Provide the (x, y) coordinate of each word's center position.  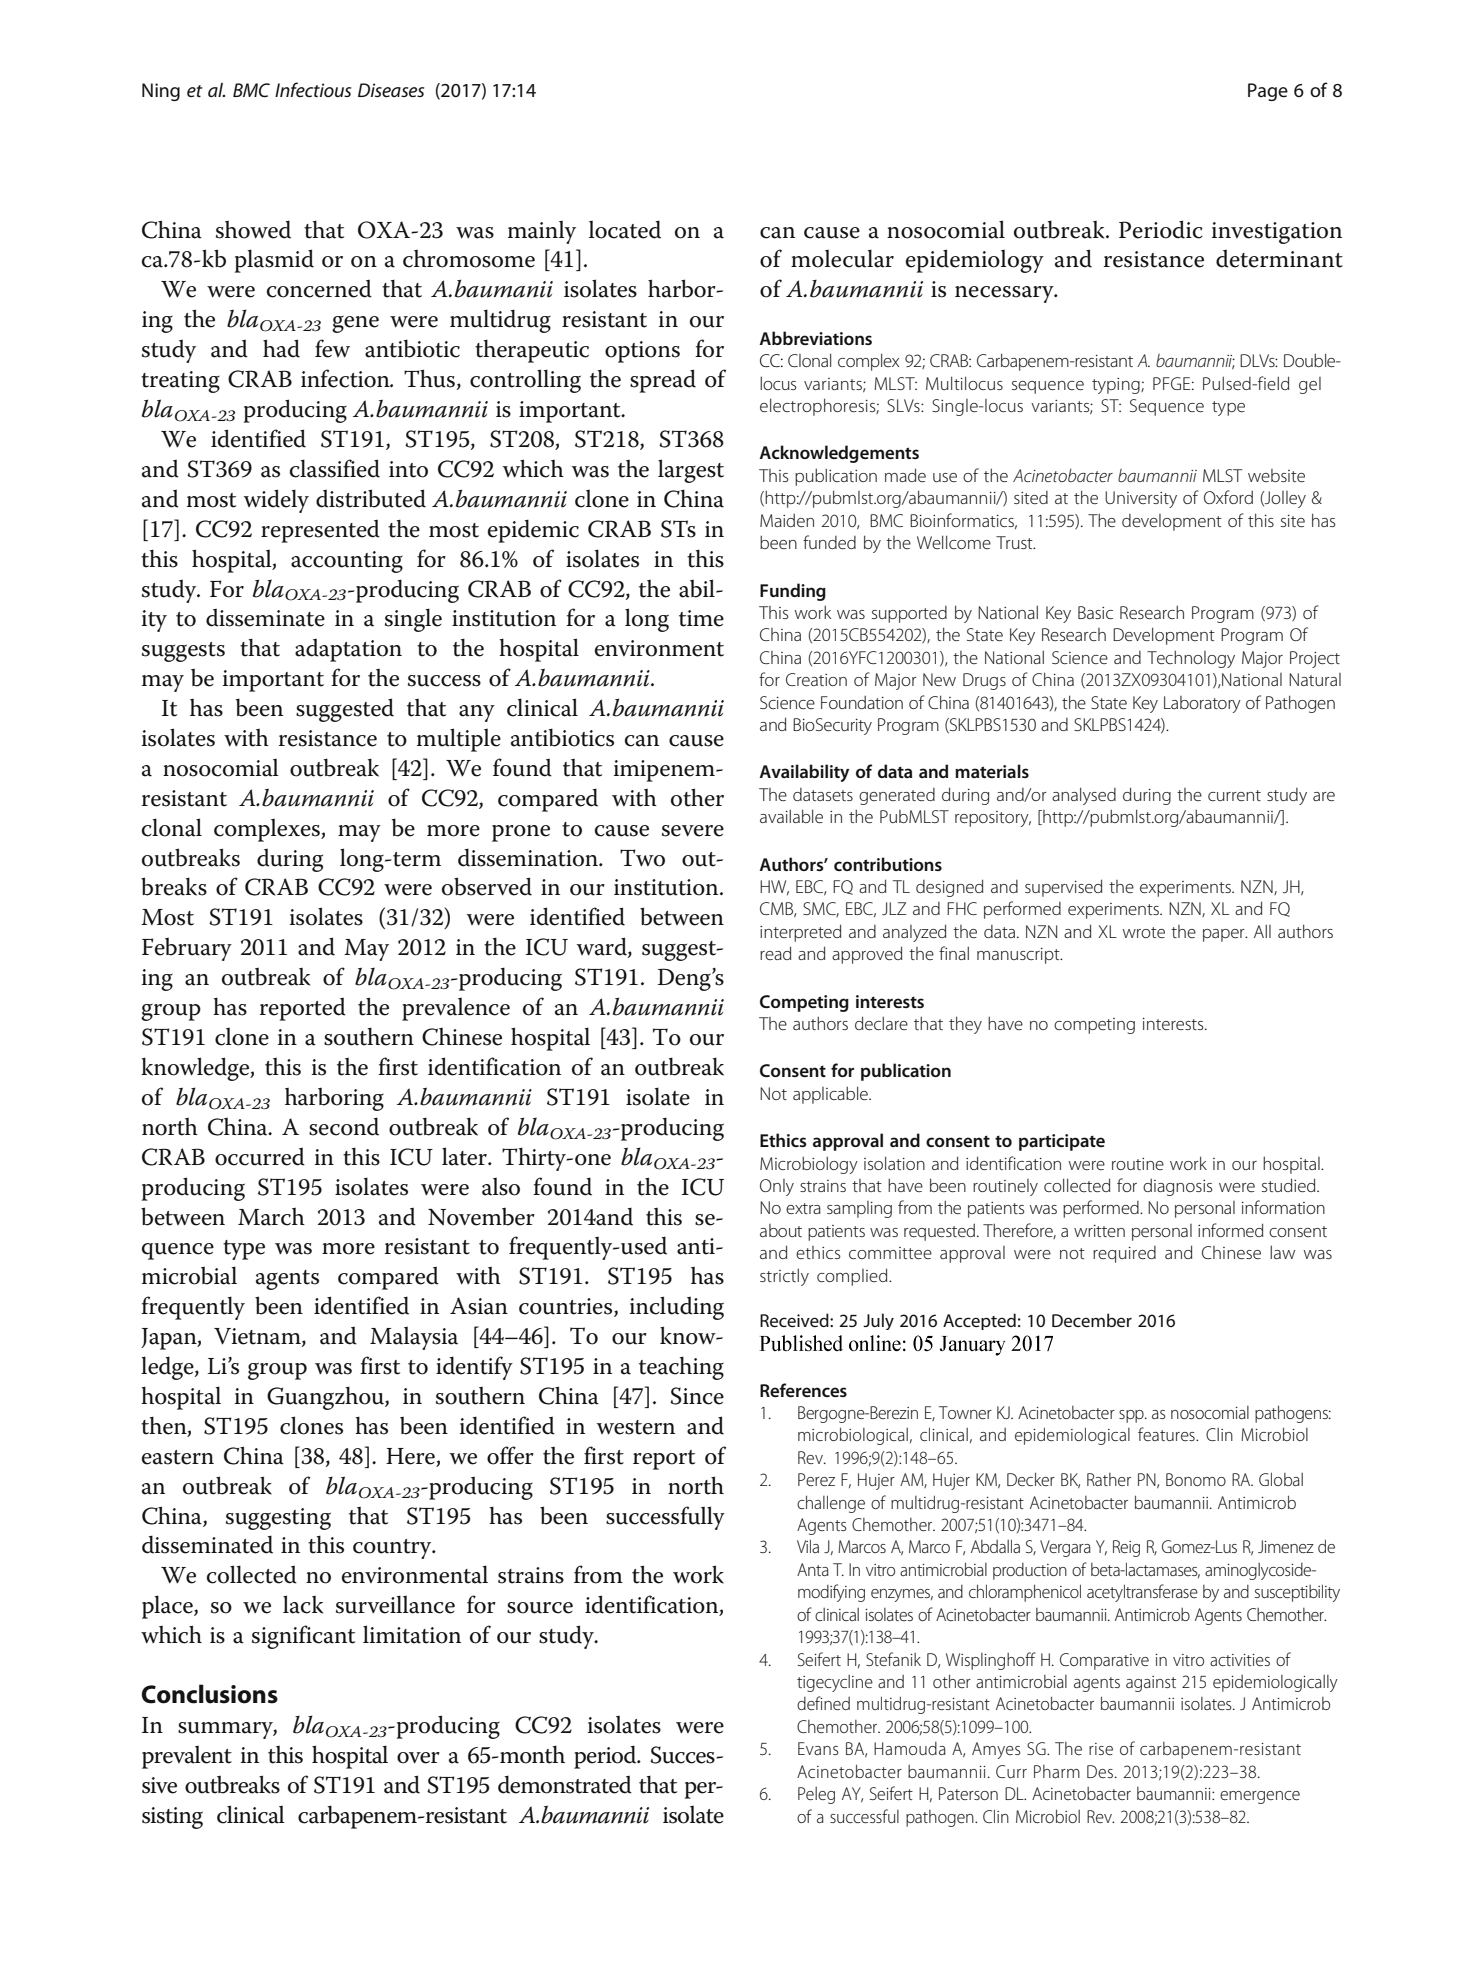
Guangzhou (326, 1398)
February (187, 949)
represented (320, 531)
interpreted (800, 933)
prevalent (187, 1757)
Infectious (313, 89)
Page (1268, 92)
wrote (1143, 932)
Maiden (787, 520)
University (1141, 499)
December (1092, 1320)
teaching (681, 1368)
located (625, 229)
